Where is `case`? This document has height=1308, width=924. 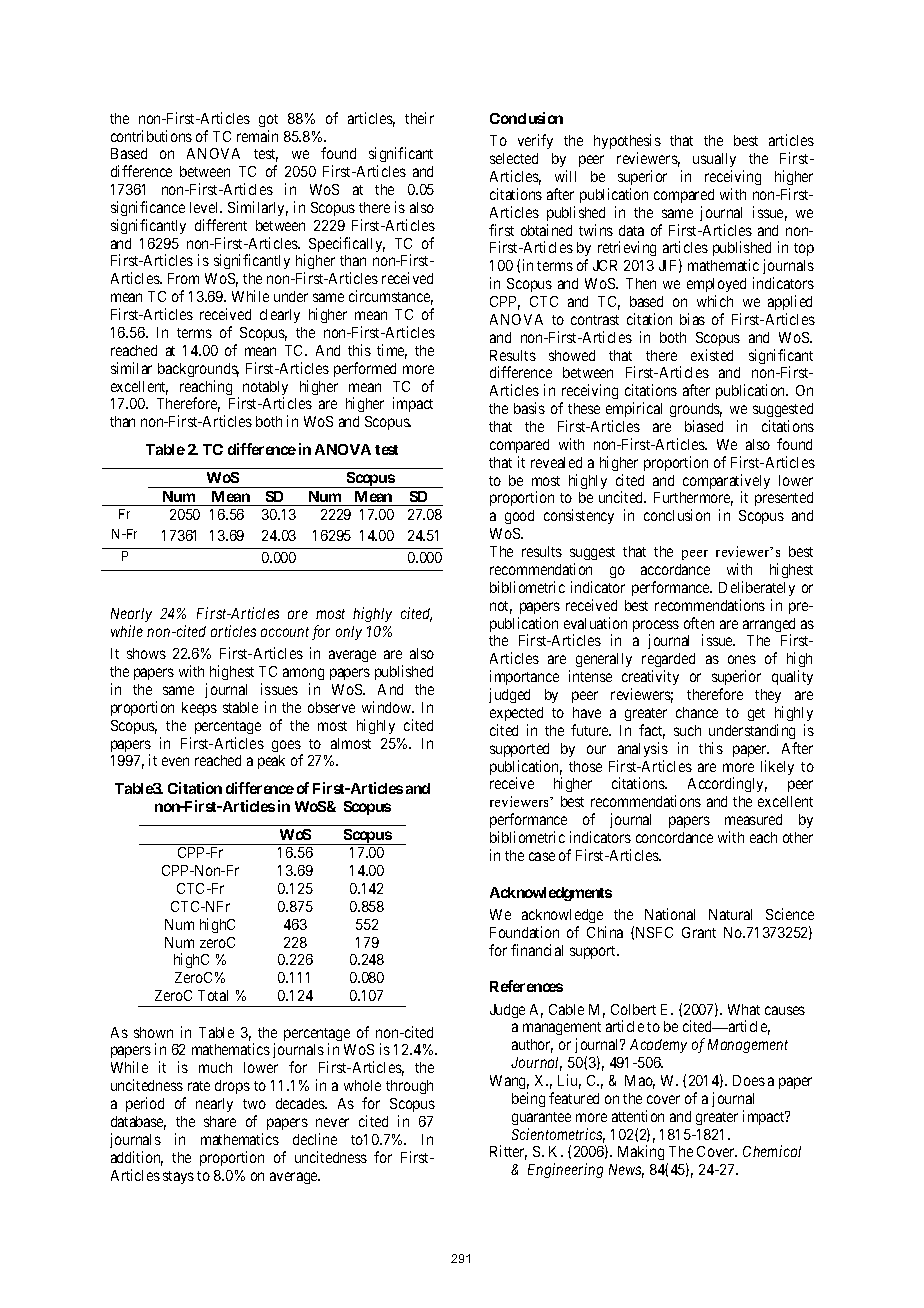 case is located at coordinates (542, 856).
